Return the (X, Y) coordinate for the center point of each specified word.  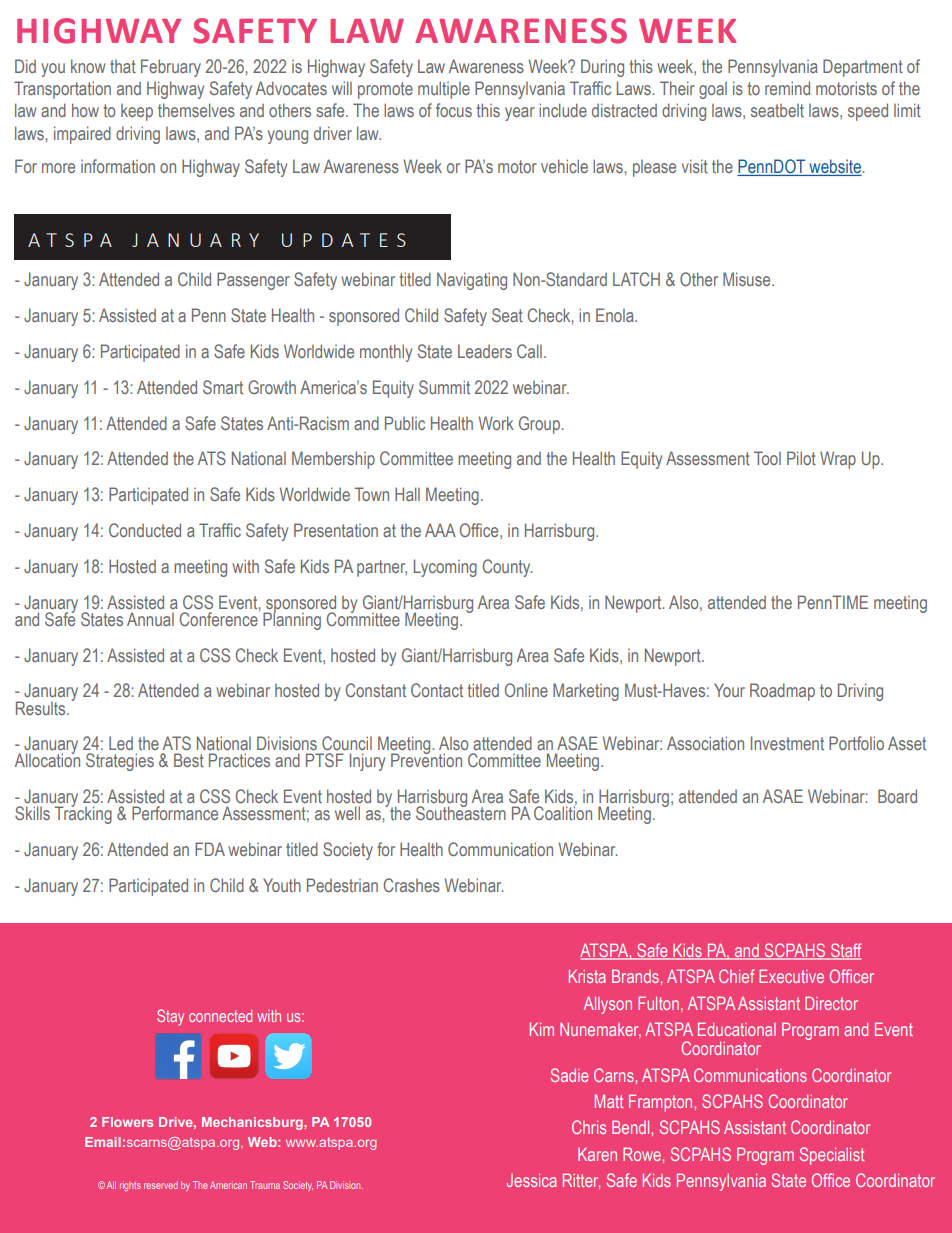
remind (787, 88)
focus (454, 110)
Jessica (532, 1180)
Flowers (127, 1122)
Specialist (832, 1156)
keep (137, 112)
